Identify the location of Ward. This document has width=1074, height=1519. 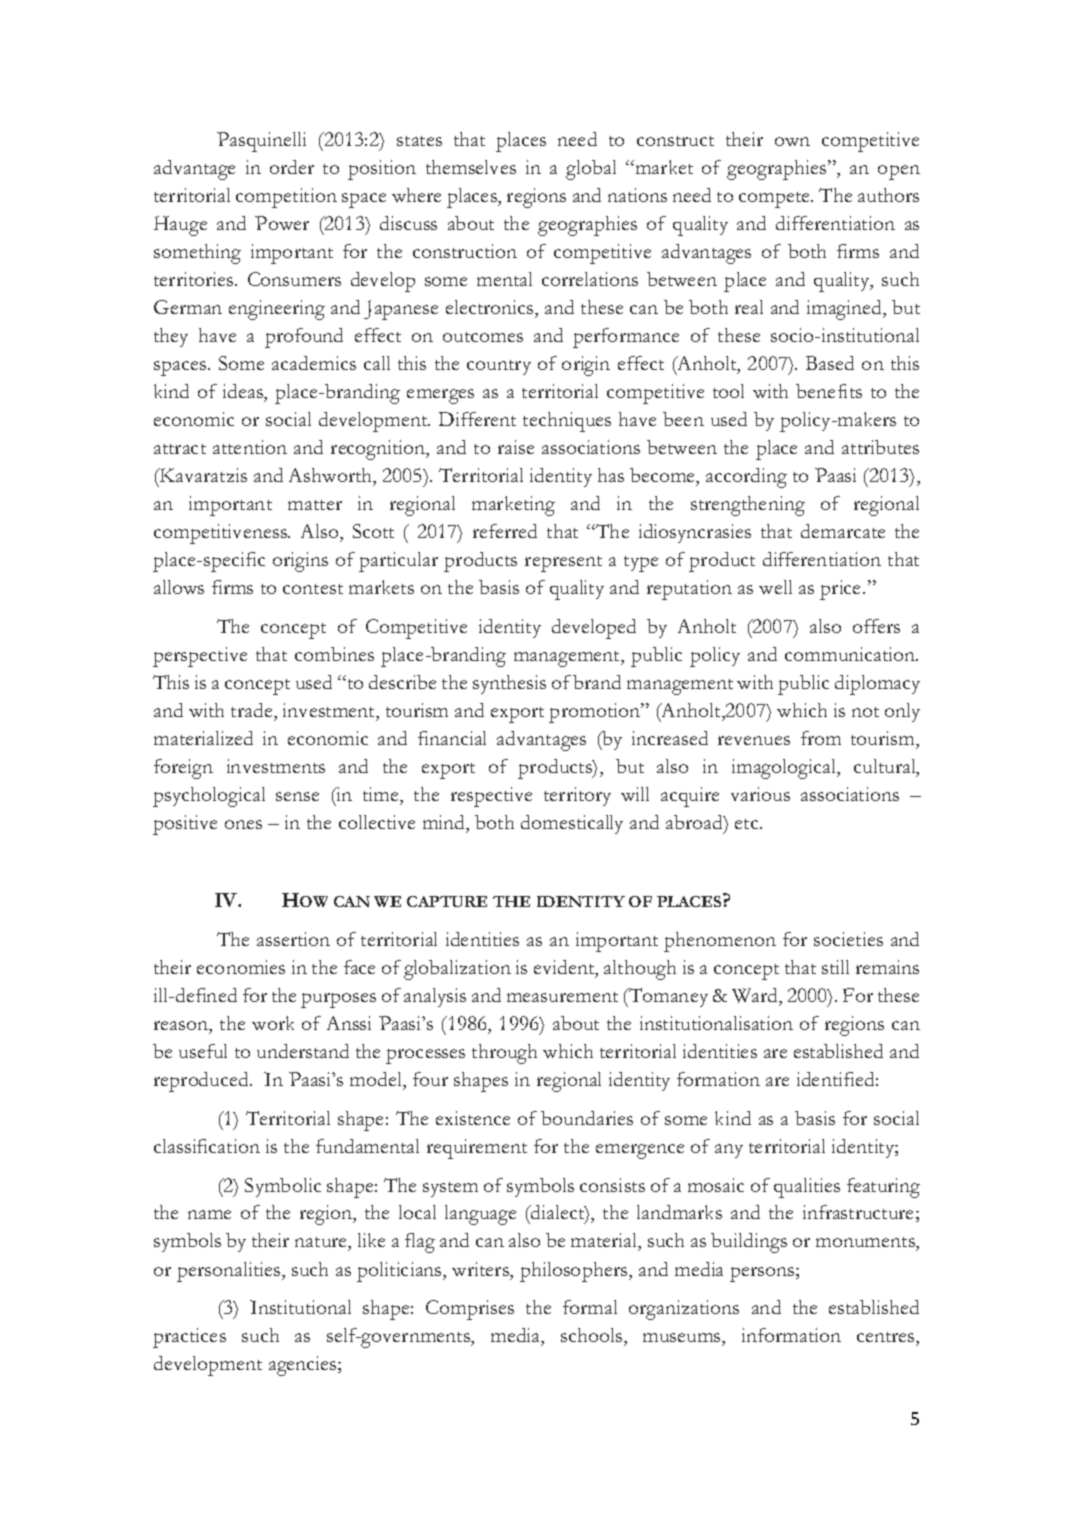
(756, 996).
